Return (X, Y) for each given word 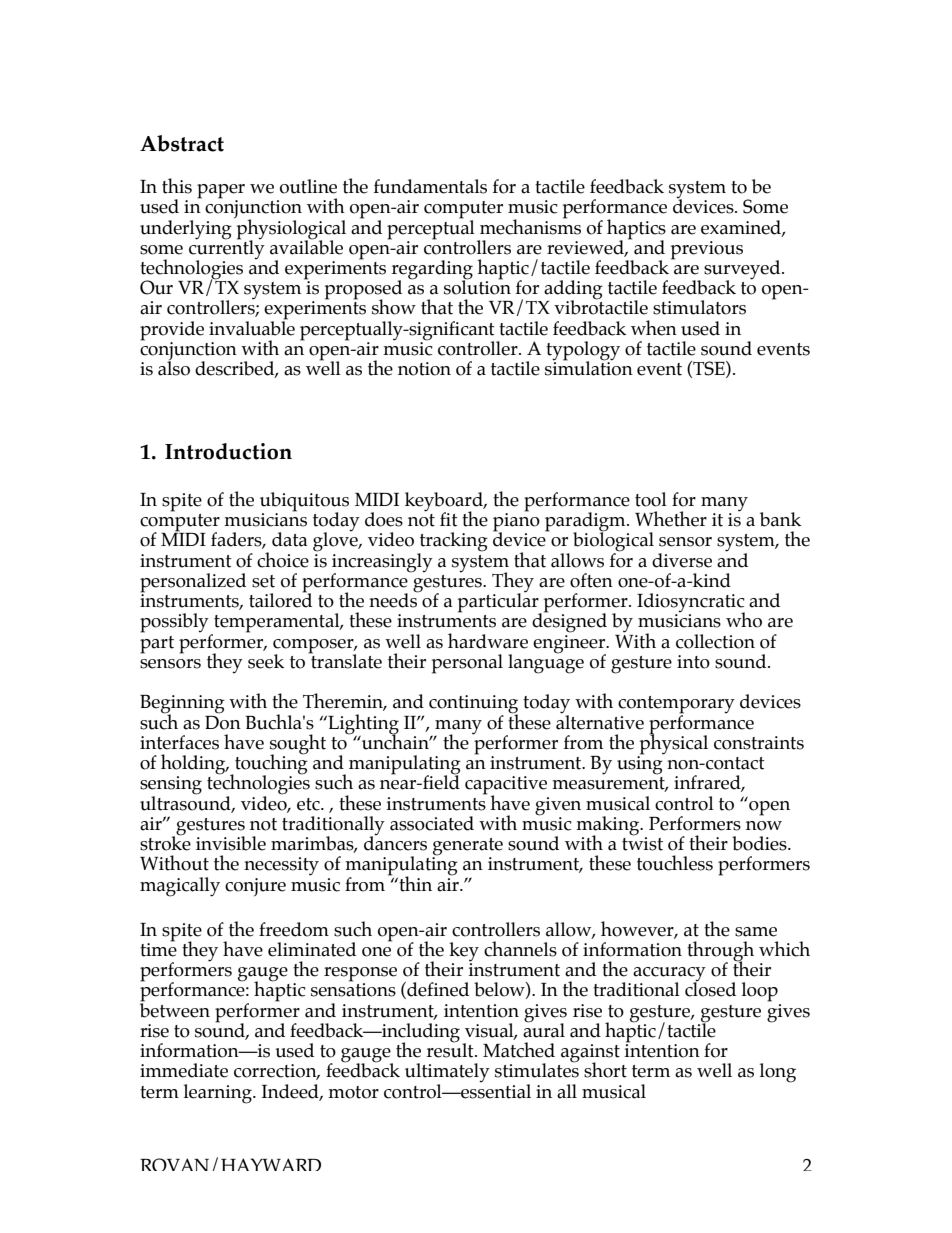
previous (707, 250)
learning (219, 1094)
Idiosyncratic (691, 604)
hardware (488, 641)
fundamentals (430, 186)
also (174, 367)
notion (424, 369)
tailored (280, 599)
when (654, 328)
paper (221, 192)
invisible (231, 843)
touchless (675, 863)
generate (467, 848)
